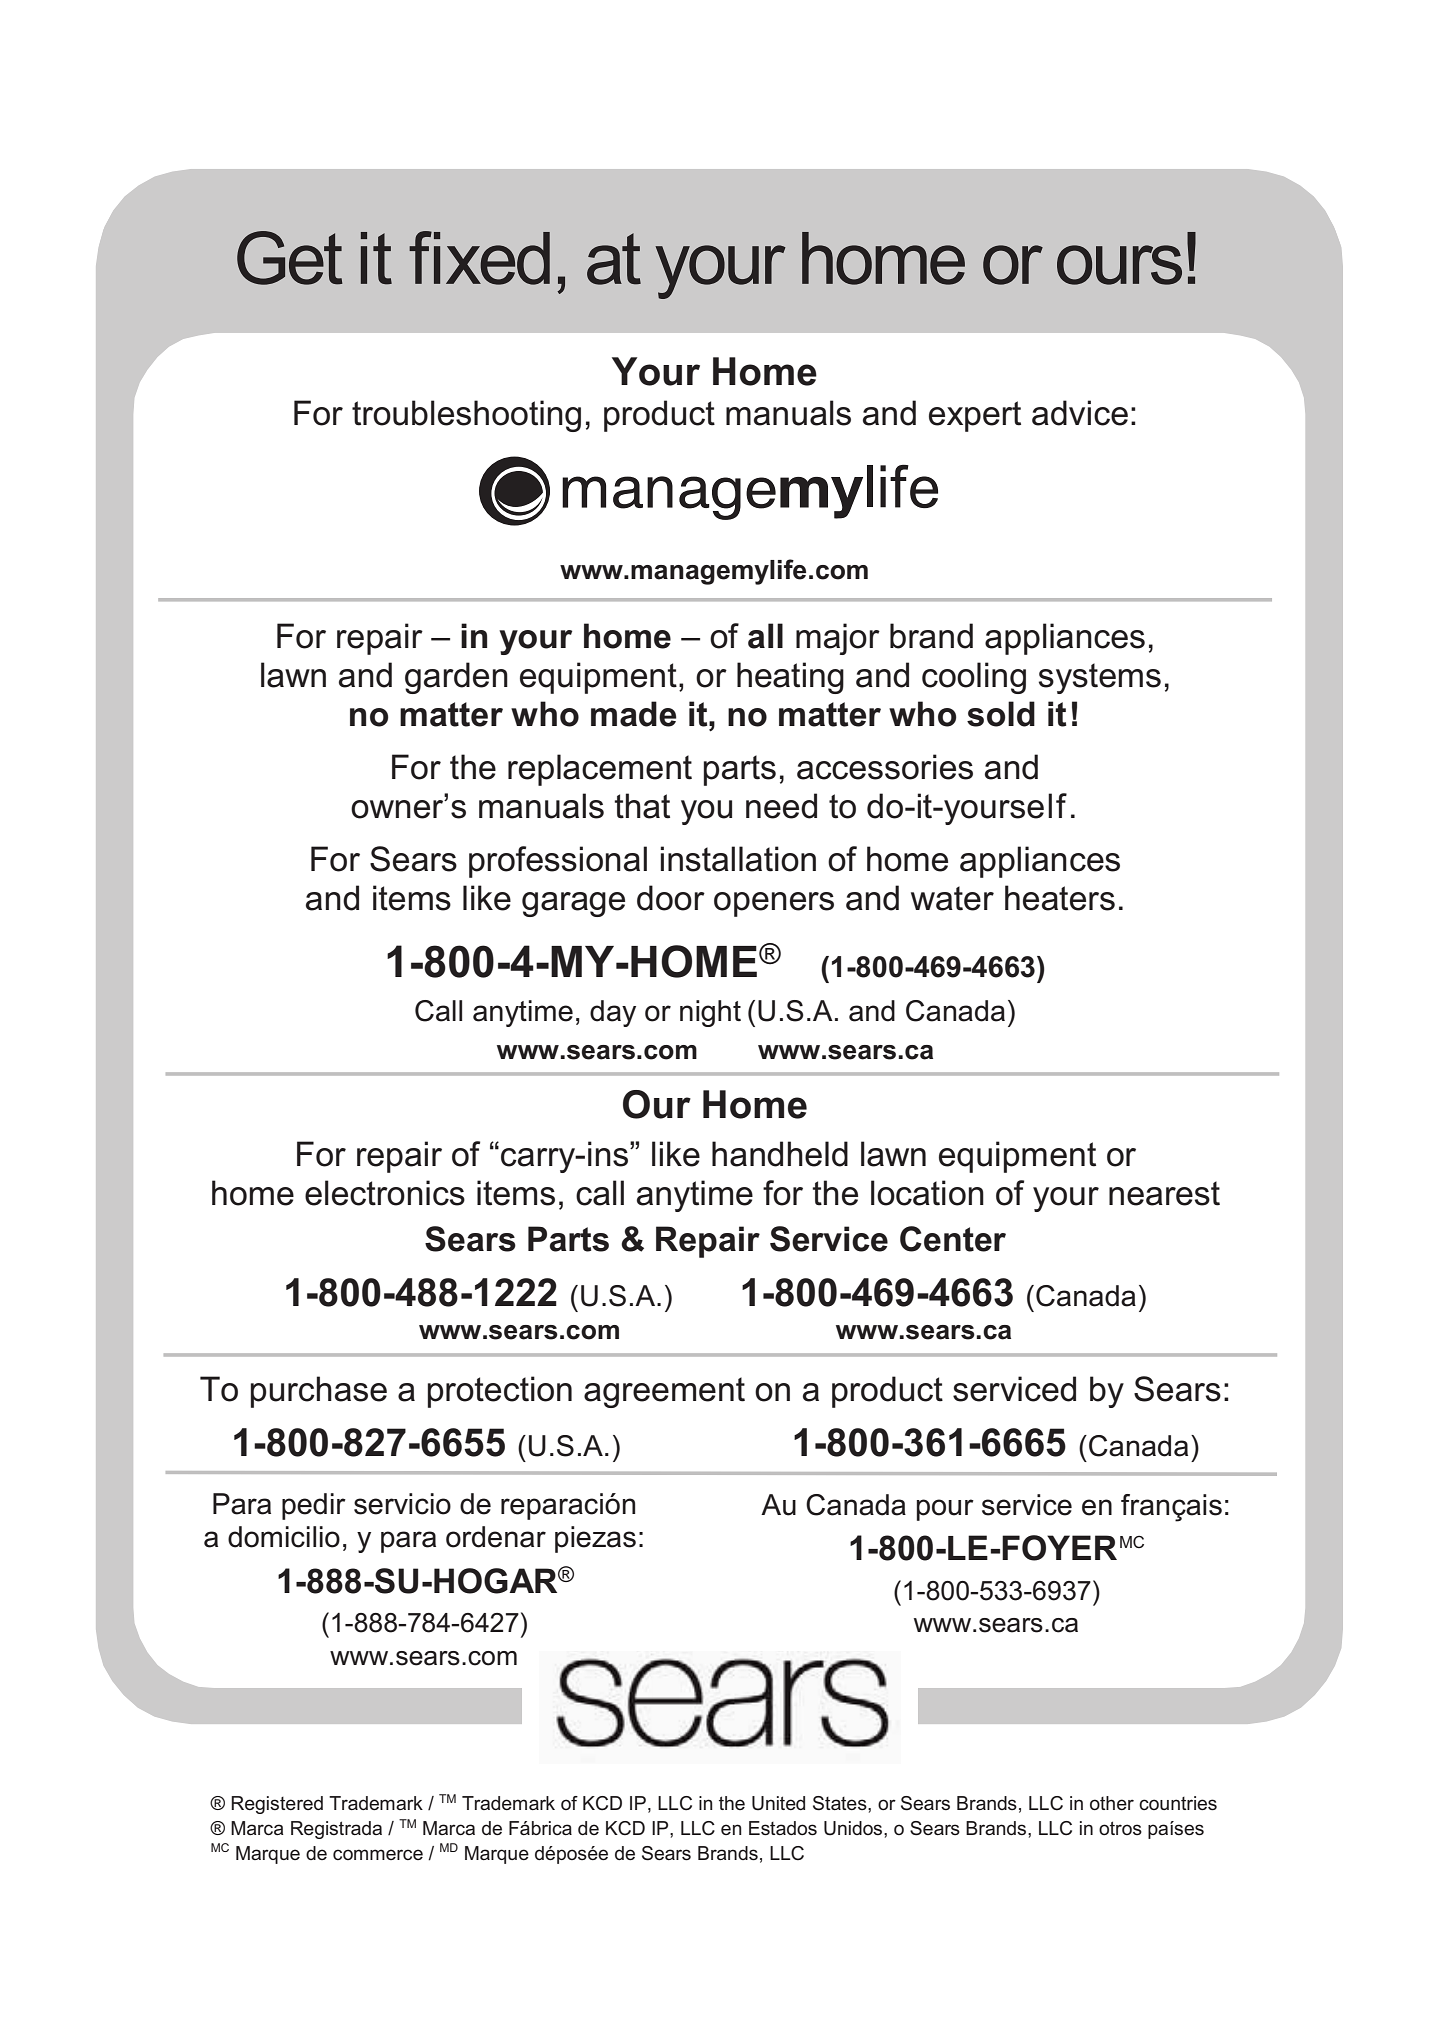 The width and height of the screenshot is (1439, 2035). I want to click on heaters, so click(1060, 898).
